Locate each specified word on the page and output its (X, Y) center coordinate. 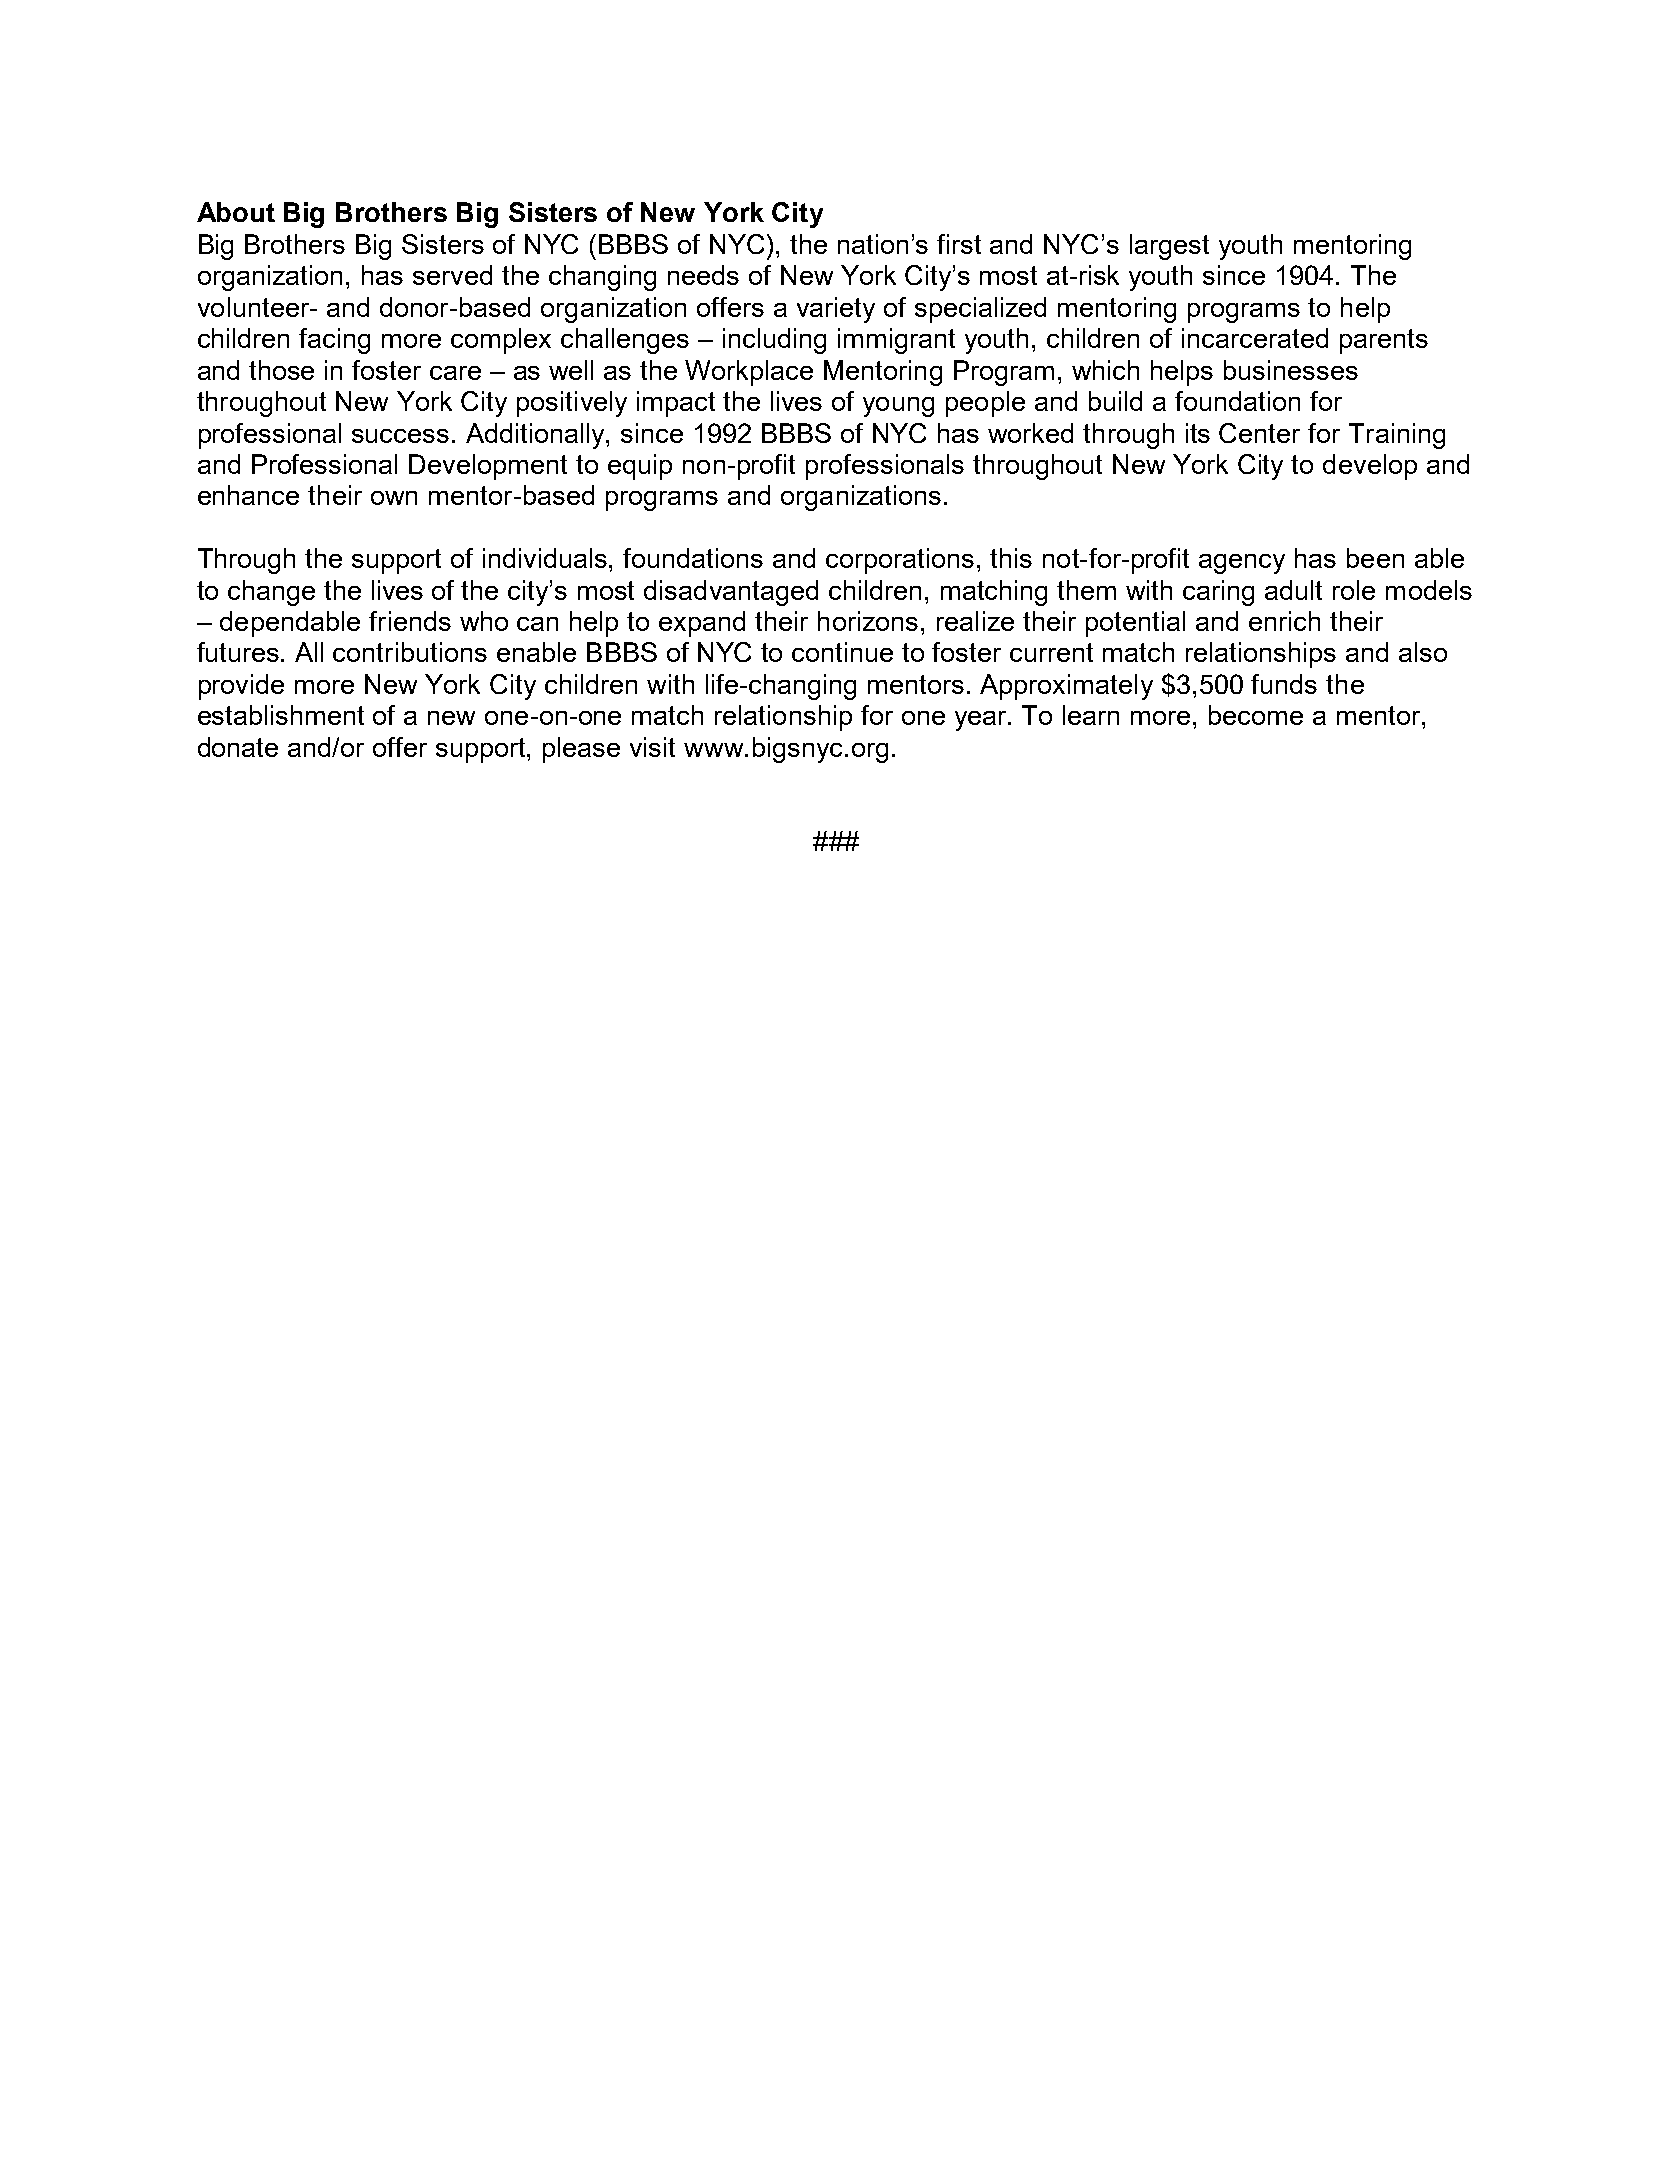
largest (1169, 247)
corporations (900, 561)
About (236, 212)
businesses (1291, 370)
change (271, 593)
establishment (281, 715)
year (982, 721)
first (959, 244)
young (898, 407)
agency (1242, 564)
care (455, 373)
